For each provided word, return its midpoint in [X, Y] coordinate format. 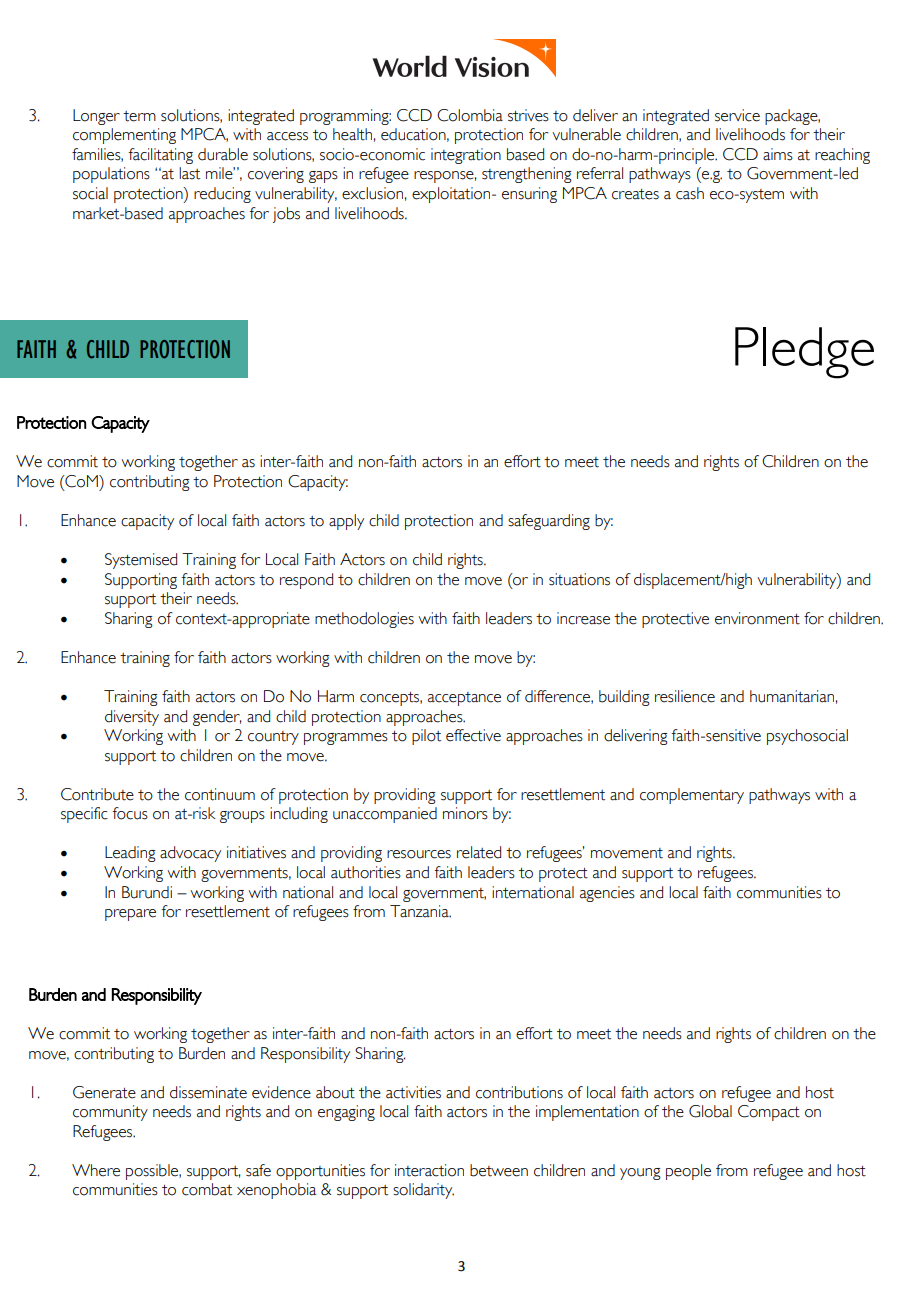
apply [346, 522]
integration [466, 156]
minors [465, 813]
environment [757, 618]
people [688, 1172]
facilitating [161, 156]
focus [130, 813]
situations [579, 579]
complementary [692, 796]
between [499, 1170]
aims [778, 154]
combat [207, 1189]
